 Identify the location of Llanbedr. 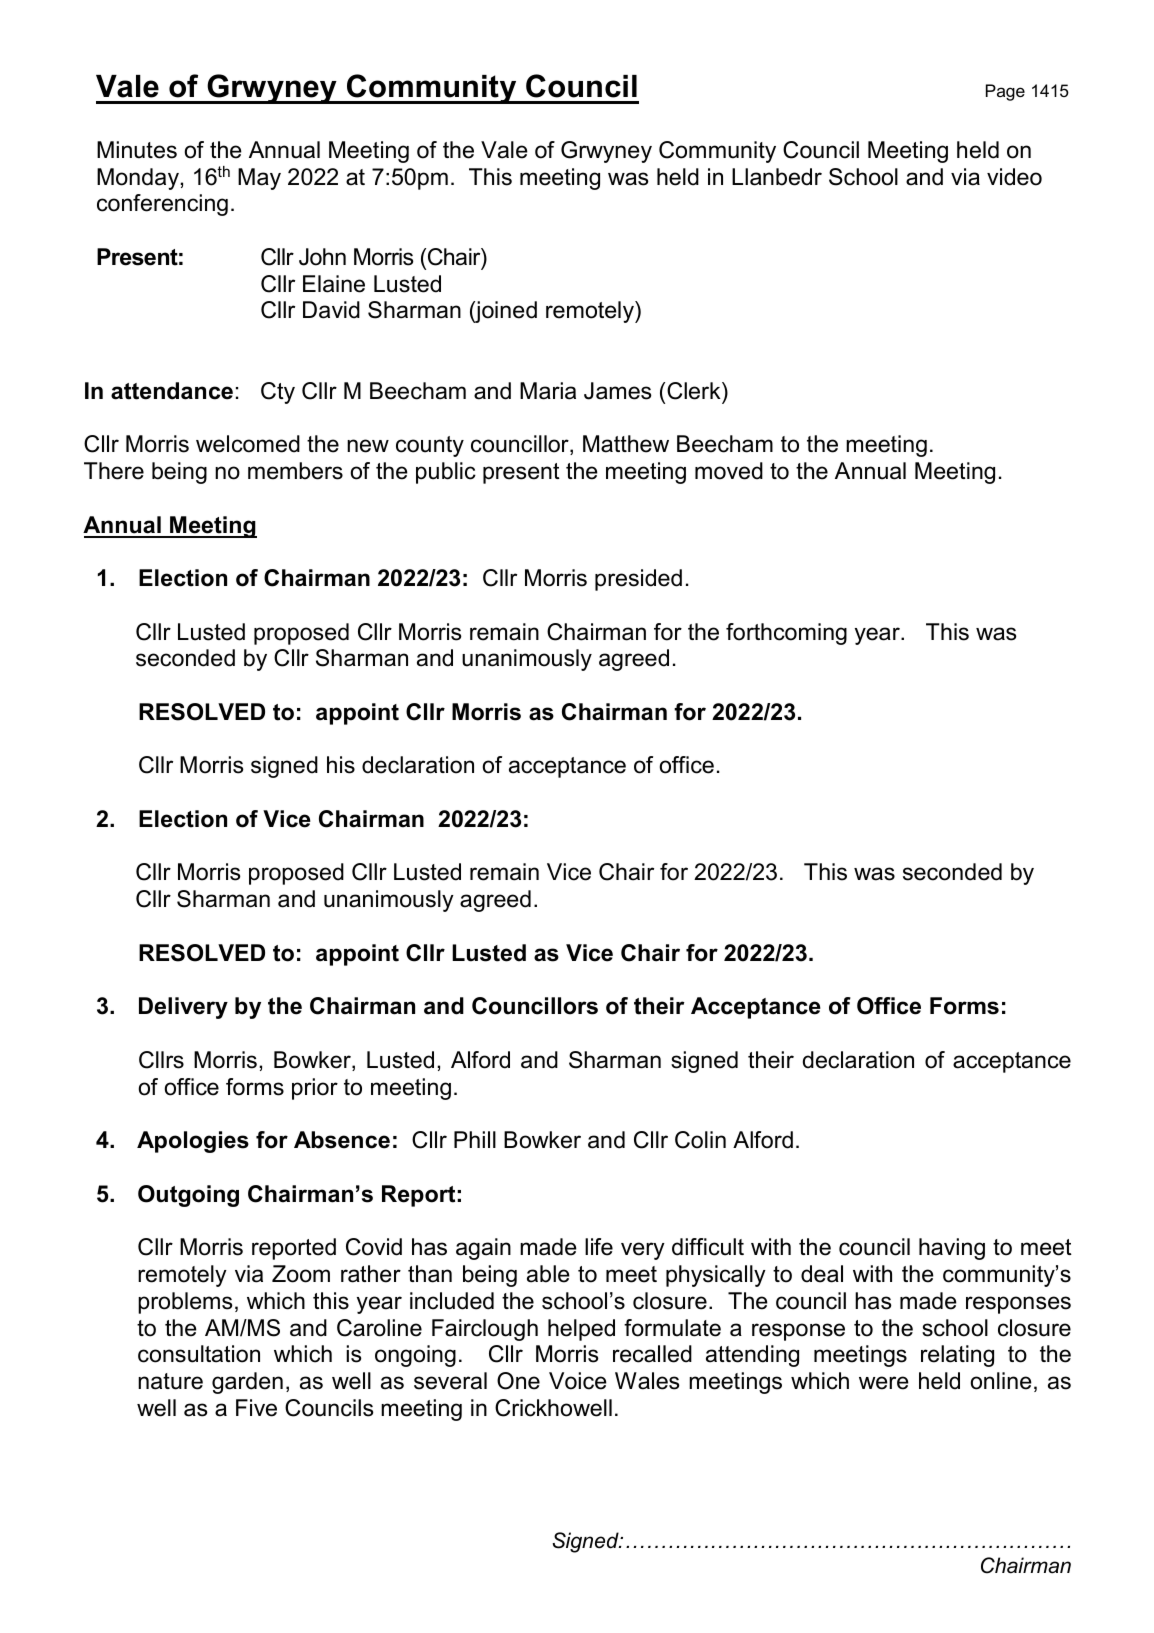
(777, 177).
